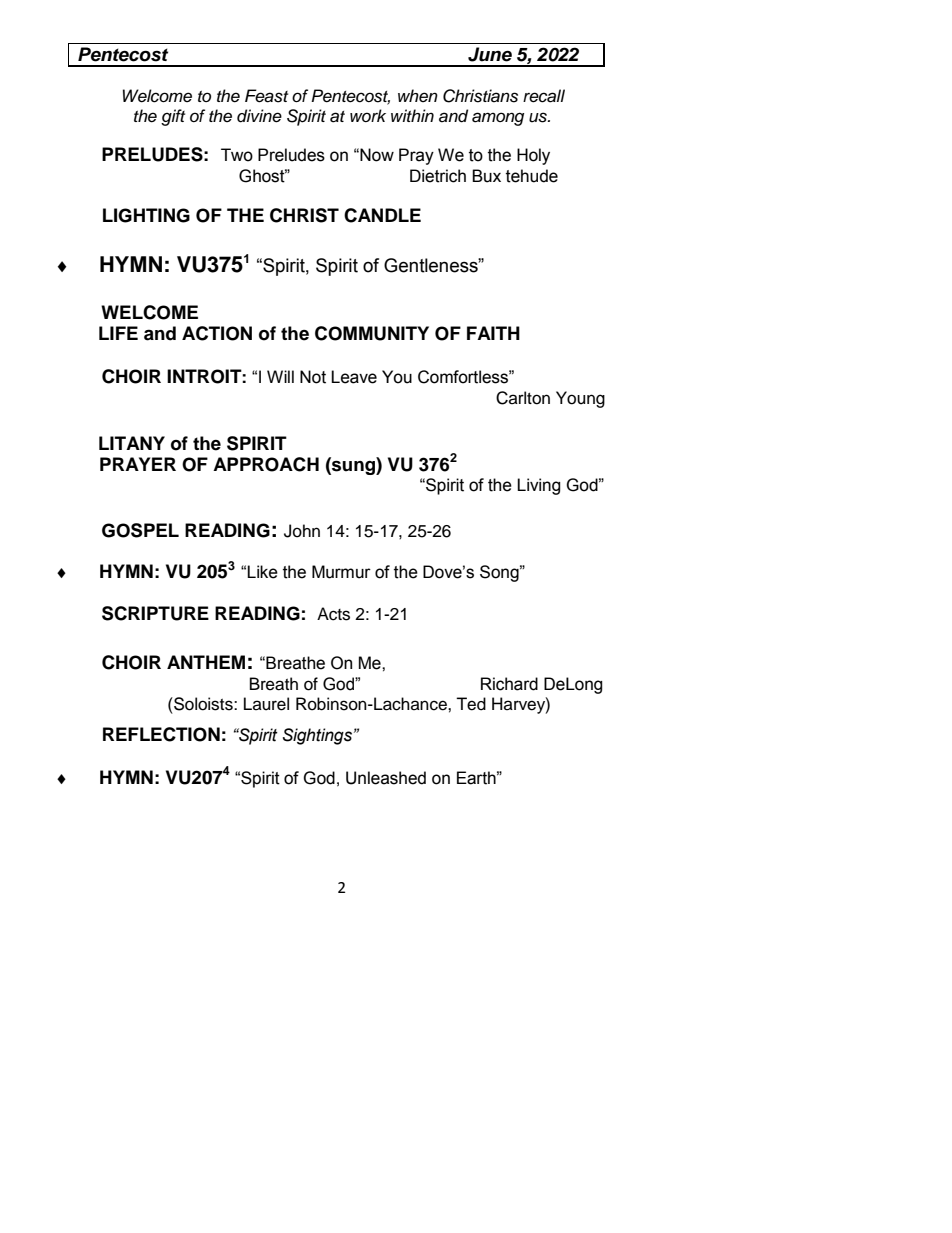  Describe the element at coordinates (509, 684) in the screenshot. I see `Richard` at that location.
